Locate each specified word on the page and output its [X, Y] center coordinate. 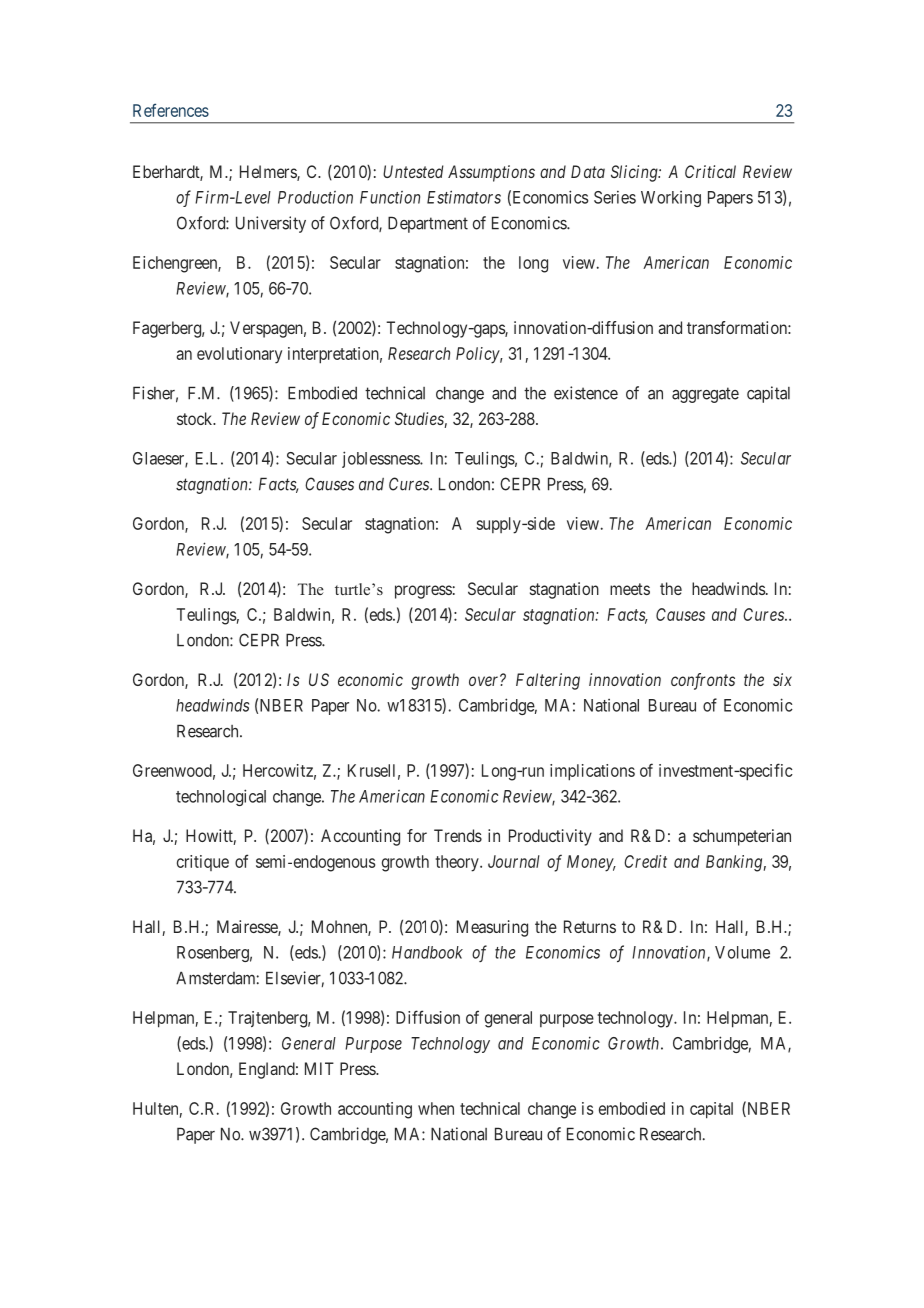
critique [203, 863]
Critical [710, 171]
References [171, 110]
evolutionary [239, 355]
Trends [458, 835]
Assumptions [491, 173]
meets [630, 589]
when [436, 1108]
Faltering [548, 681]
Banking [734, 863]
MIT [319, 1068]
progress [423, 592]
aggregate [705, 395]
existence [586, 393]
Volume [742, 952]
